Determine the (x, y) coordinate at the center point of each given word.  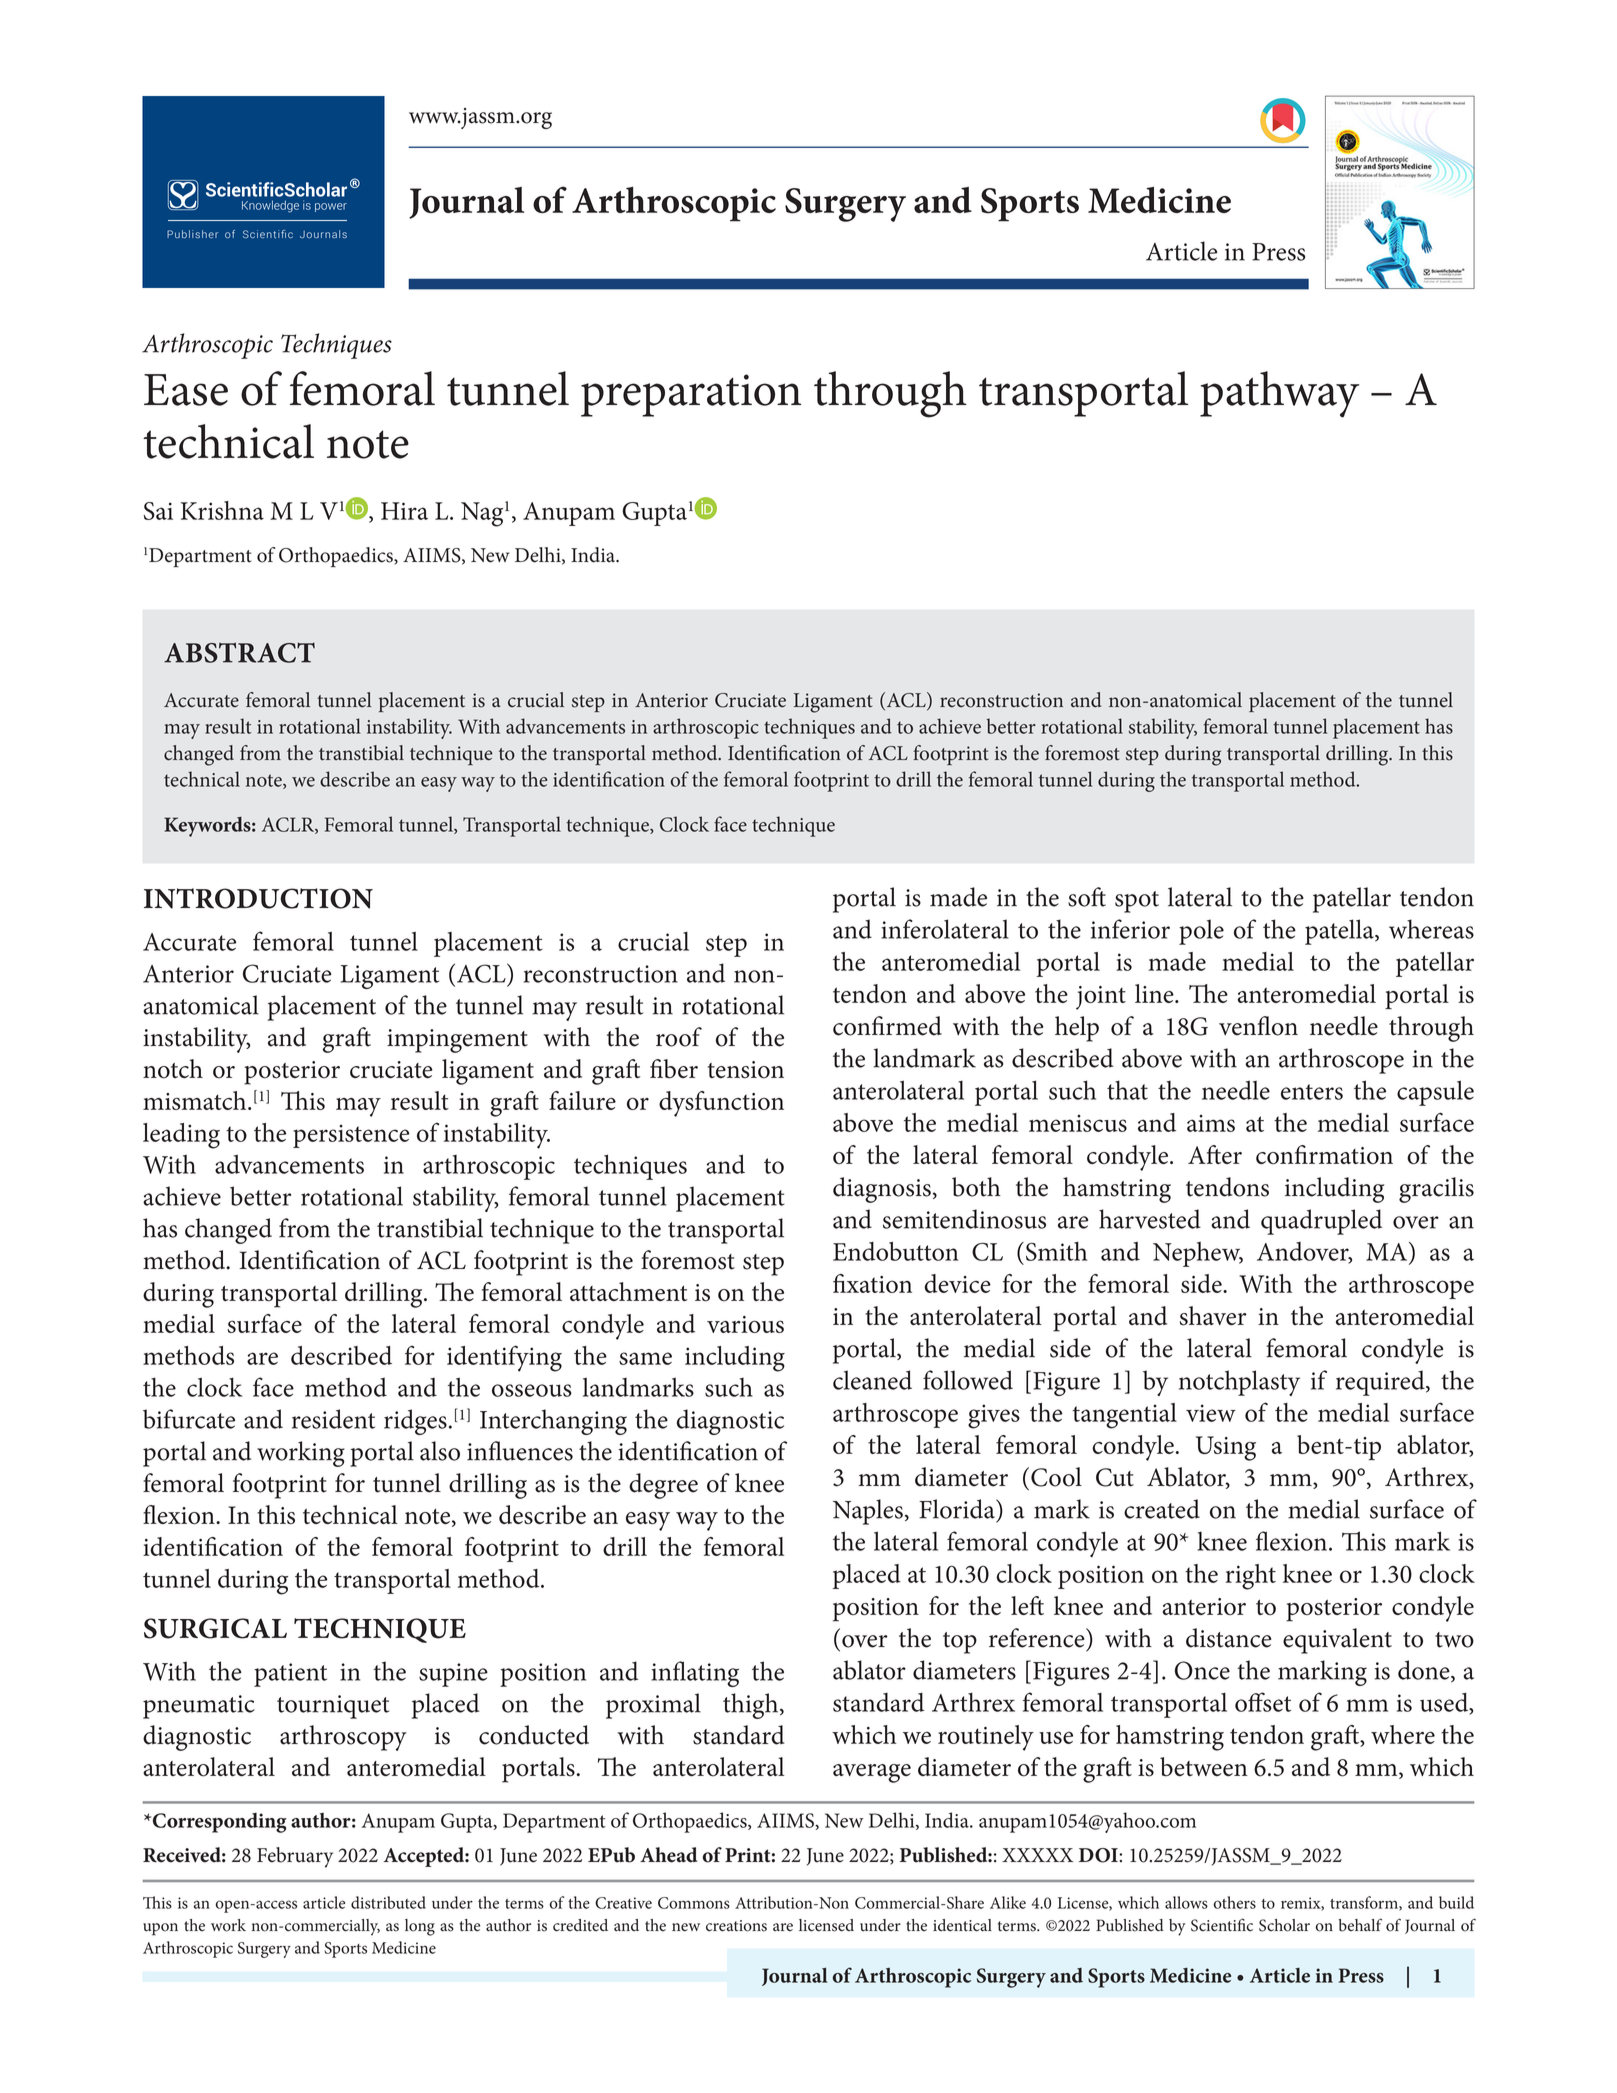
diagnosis (882, 1190)
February (295, 1857)
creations (736, 1926)
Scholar (1284, 1925)
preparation (691, 395)
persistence (351, 1136)
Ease (186, 390)
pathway (1279, 394)
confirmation (1324, 1154)
